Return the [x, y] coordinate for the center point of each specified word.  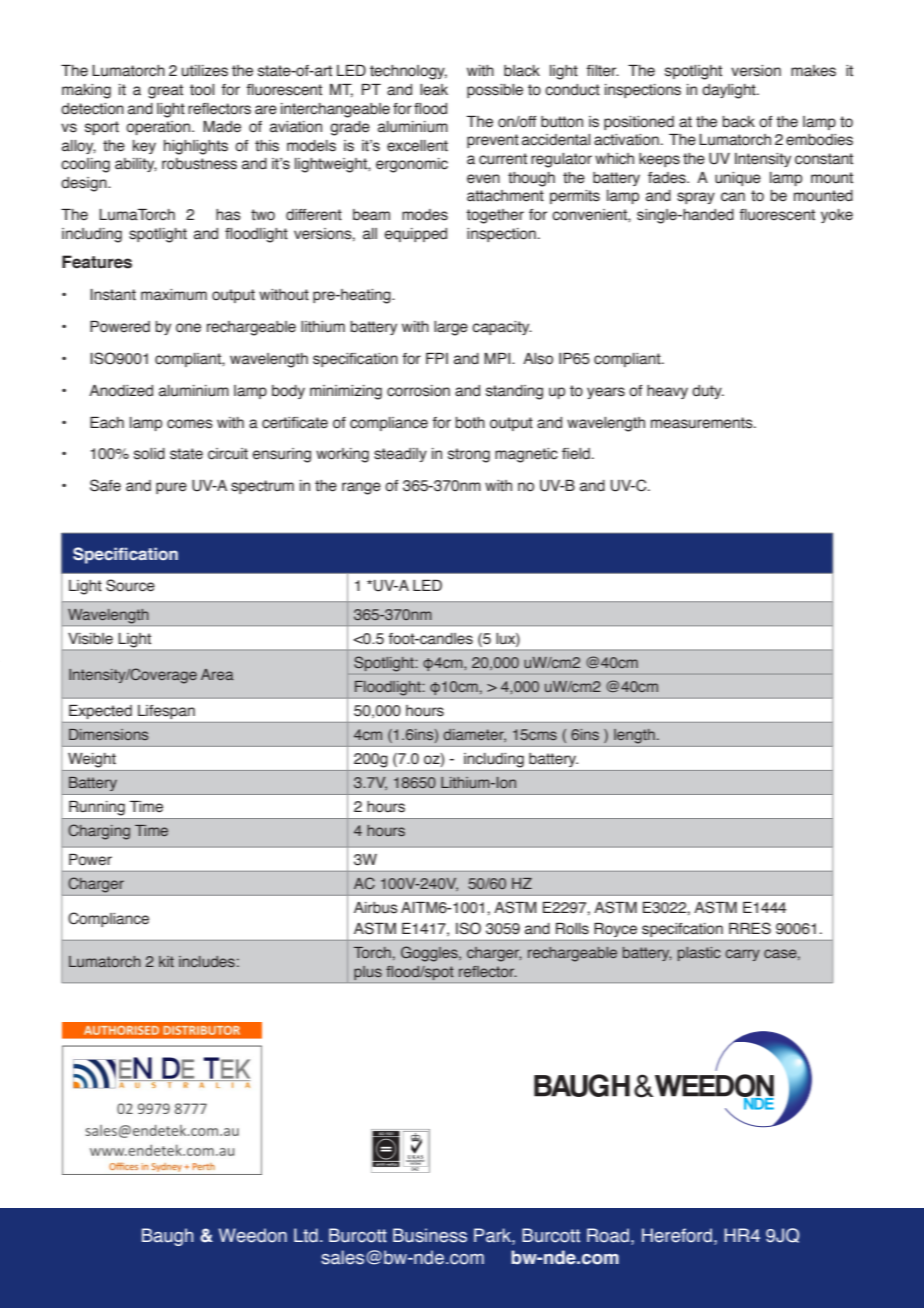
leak [434, 90]
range [361, 488]
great [165, 91]
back [738, 122]
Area [217, 674]
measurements [703, 423]
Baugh [167, 1237]
